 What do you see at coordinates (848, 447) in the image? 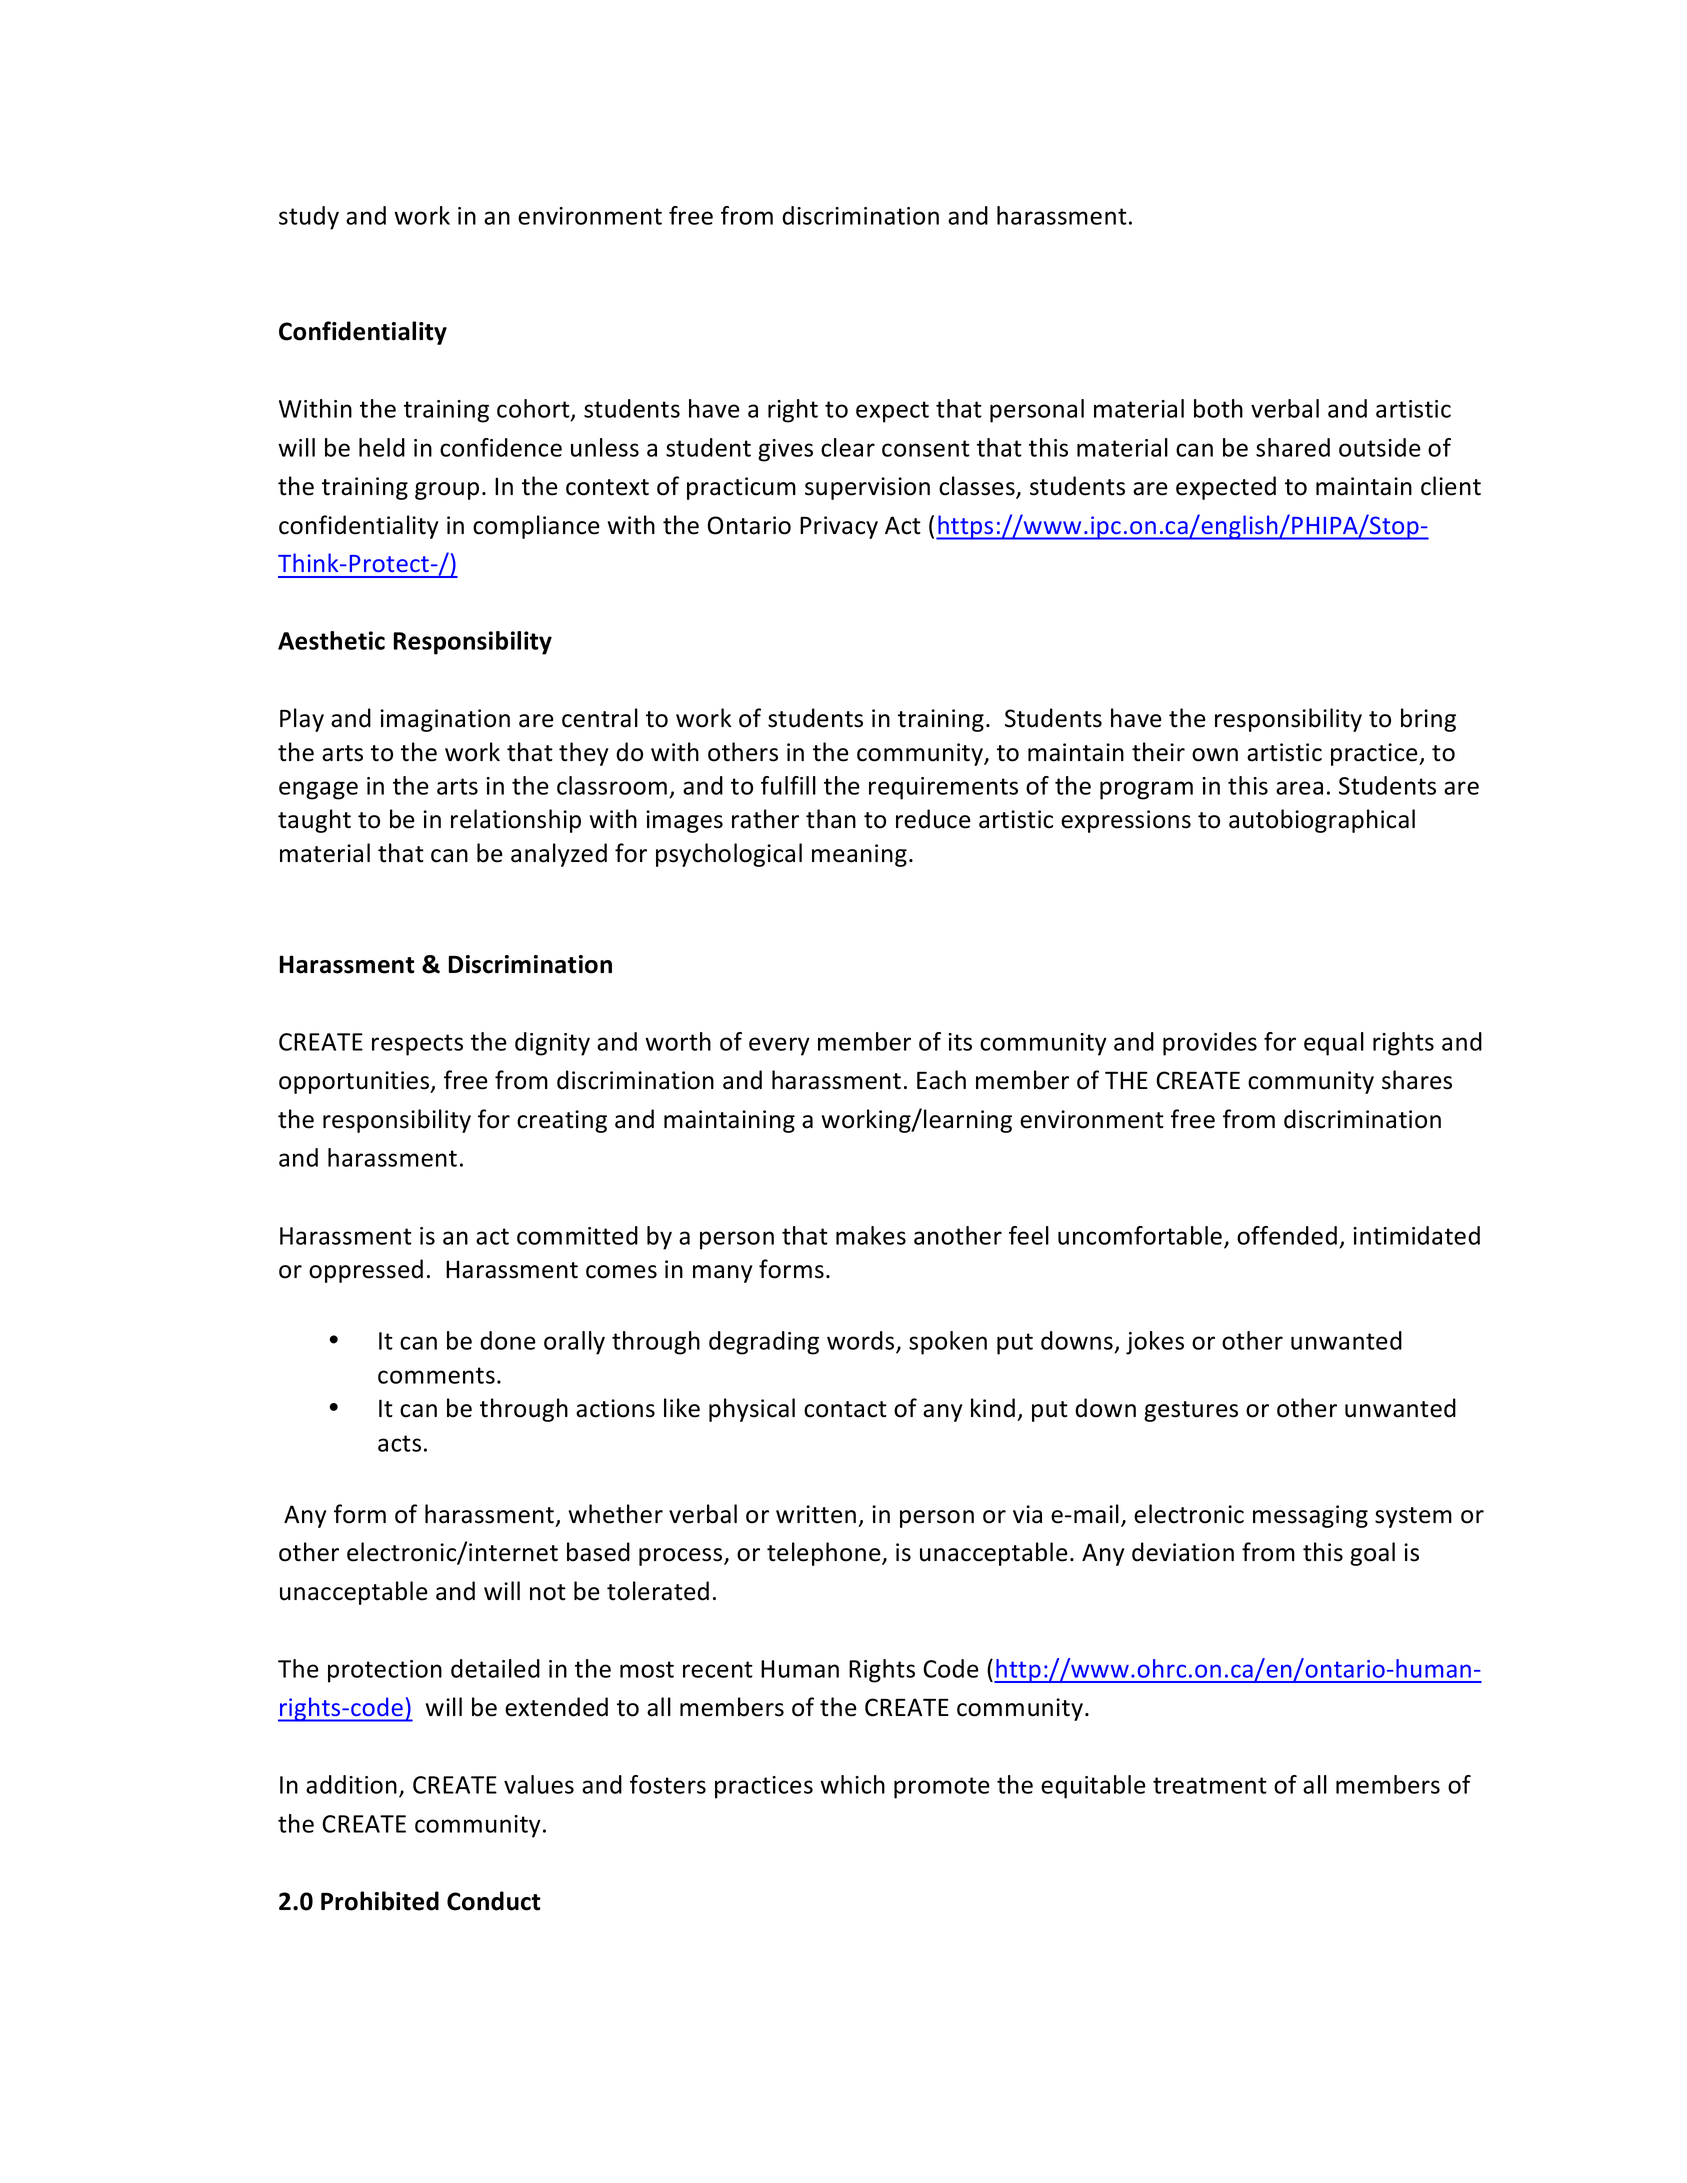
I see `clear` at bounding box center [848, 447].
